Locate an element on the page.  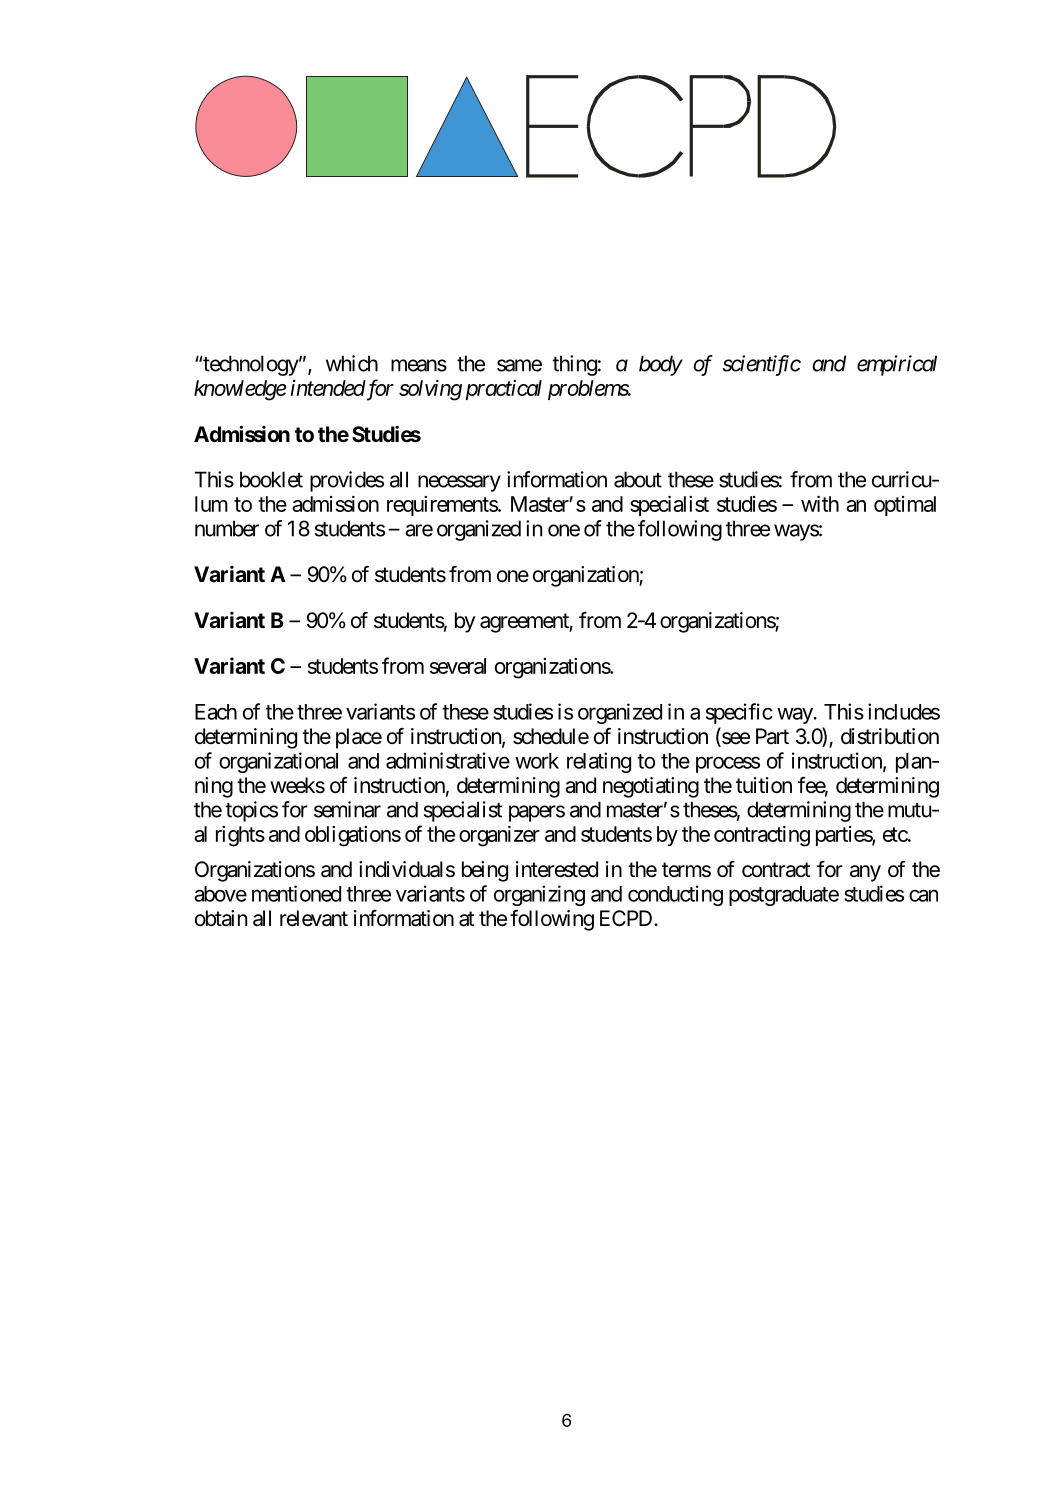
organizing is located at coordinates (539, 895).
